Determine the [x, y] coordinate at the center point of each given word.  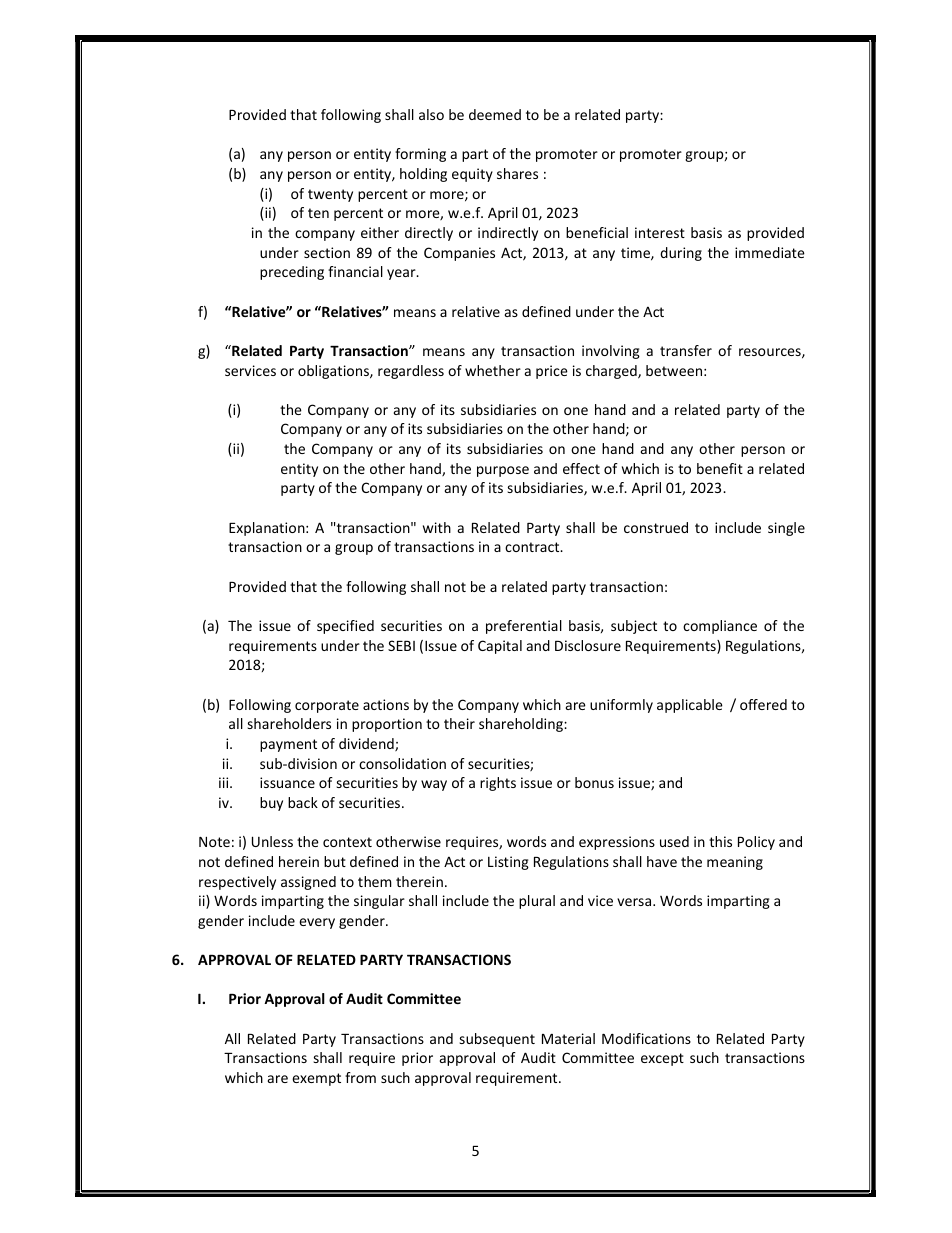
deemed [495, 114]
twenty [330, 195]
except [662, 1059]
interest [660, 232]
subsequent [497, 1040]
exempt [316, 1079]
